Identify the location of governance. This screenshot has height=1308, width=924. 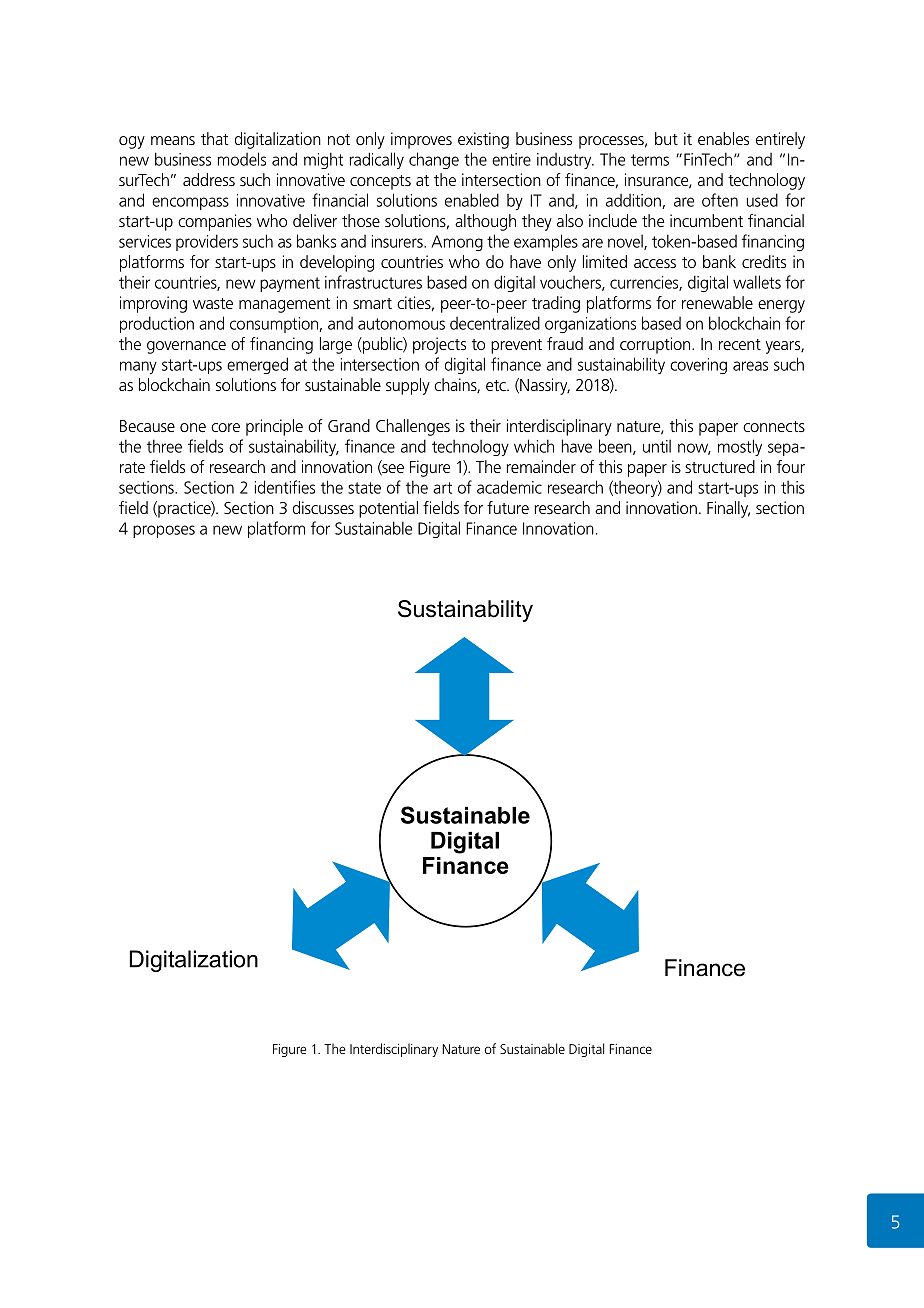
(186, 347).
